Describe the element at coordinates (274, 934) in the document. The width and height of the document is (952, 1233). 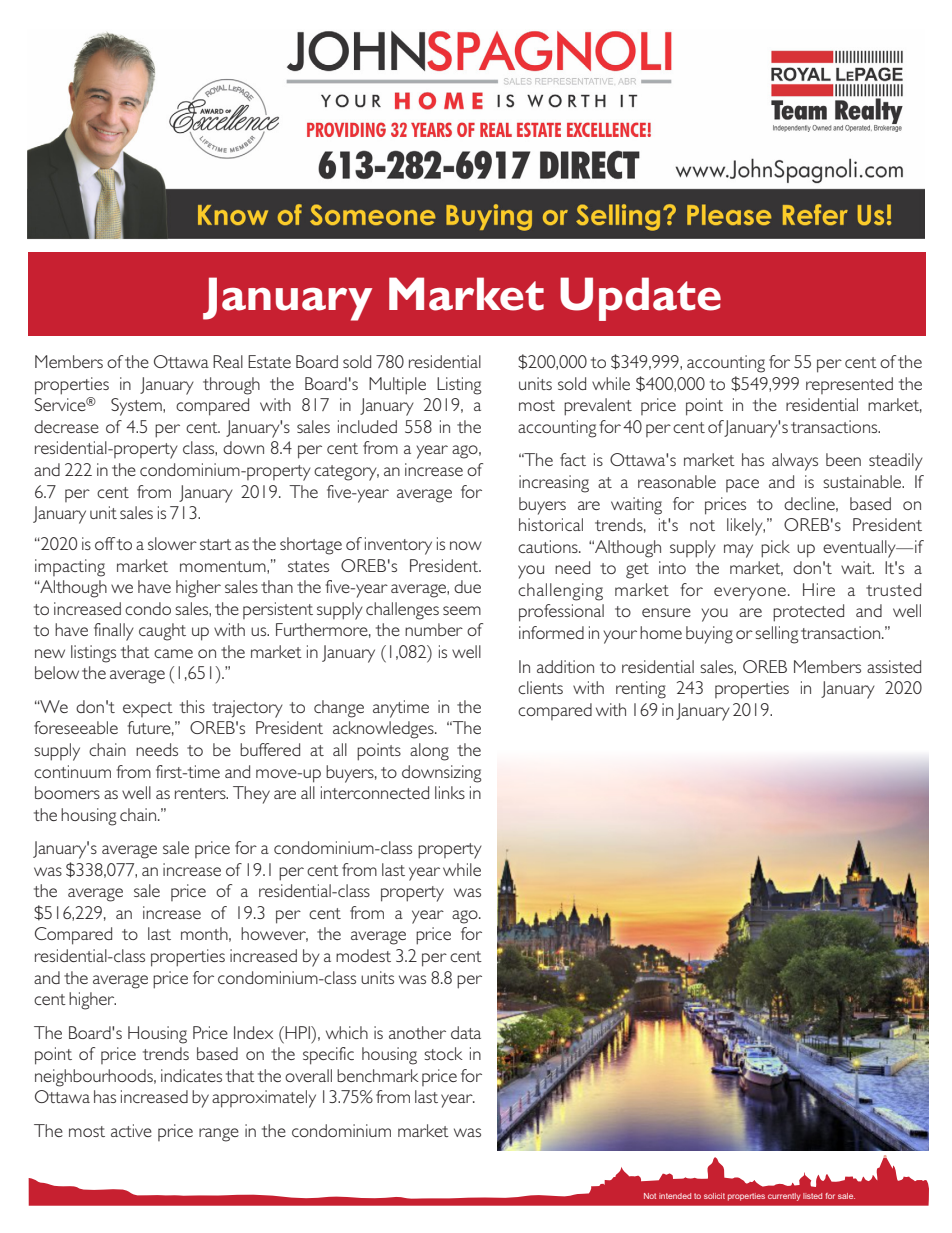
I see `however` at that location.
